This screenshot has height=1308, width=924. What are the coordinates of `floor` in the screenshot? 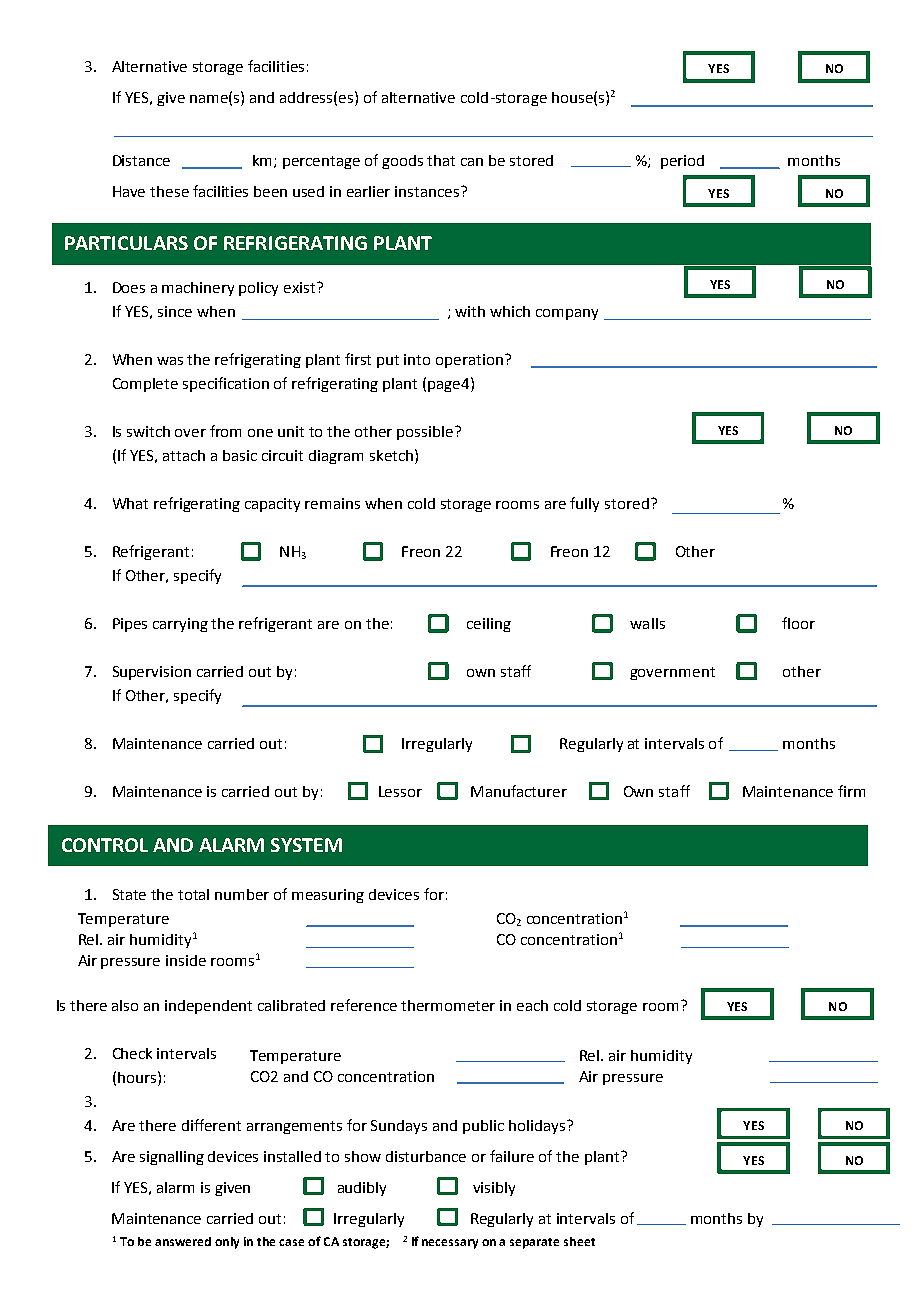 It's located at (798, 623).
